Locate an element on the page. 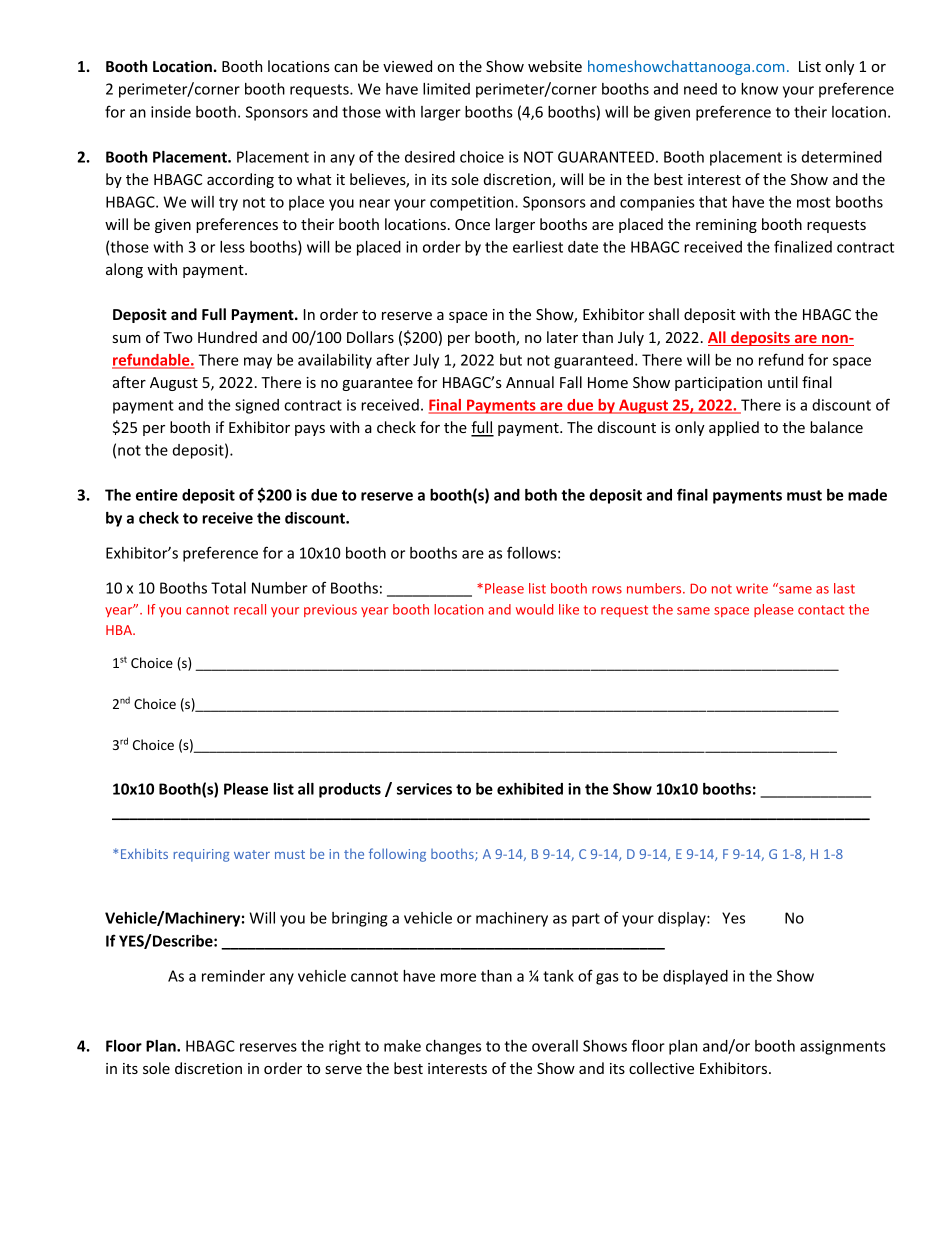 Image resolution: width=952 pixels, height=1233 pixels. both is located at coordinates (541, 495).
